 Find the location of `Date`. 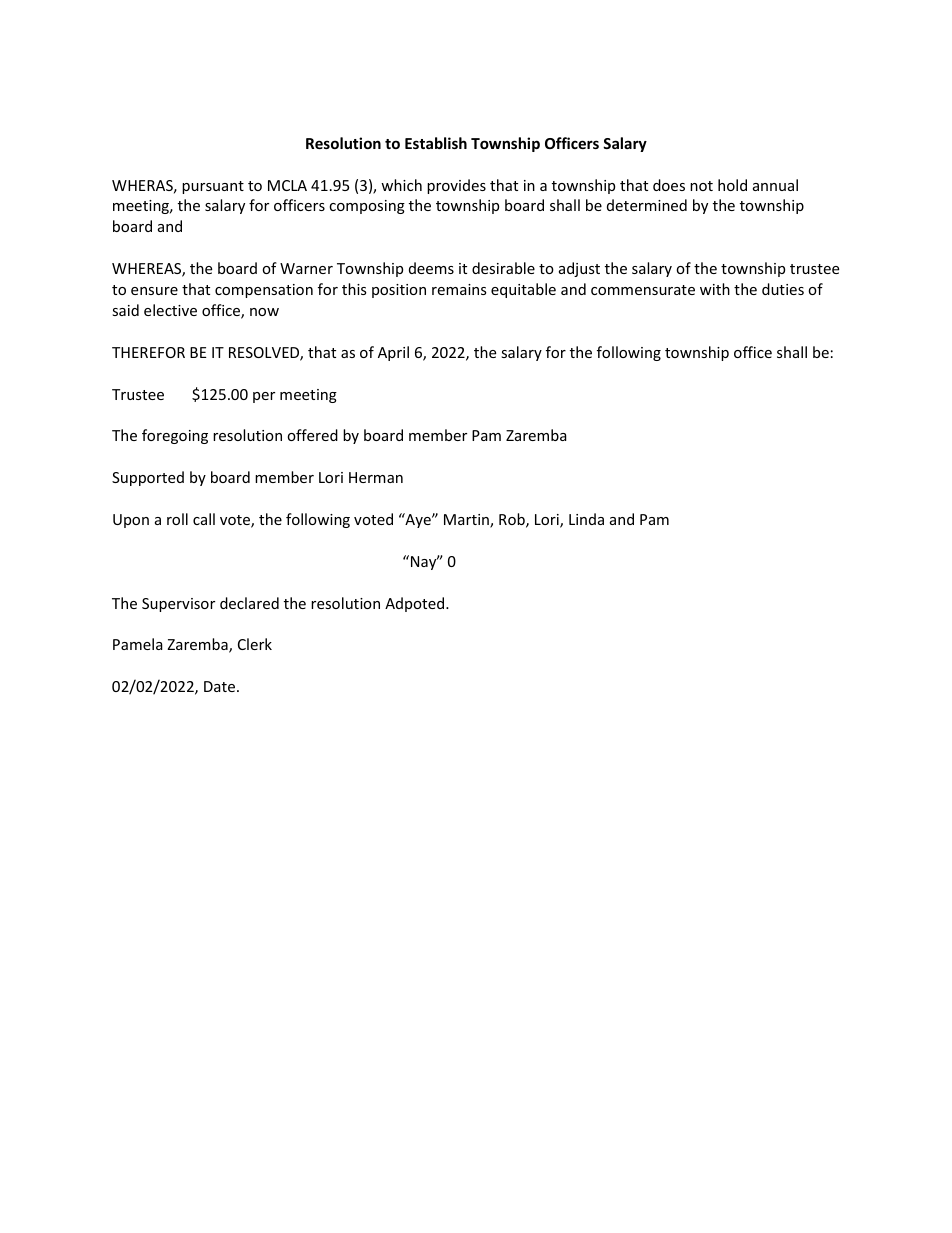

Date is located at coordinates (221, 686).
